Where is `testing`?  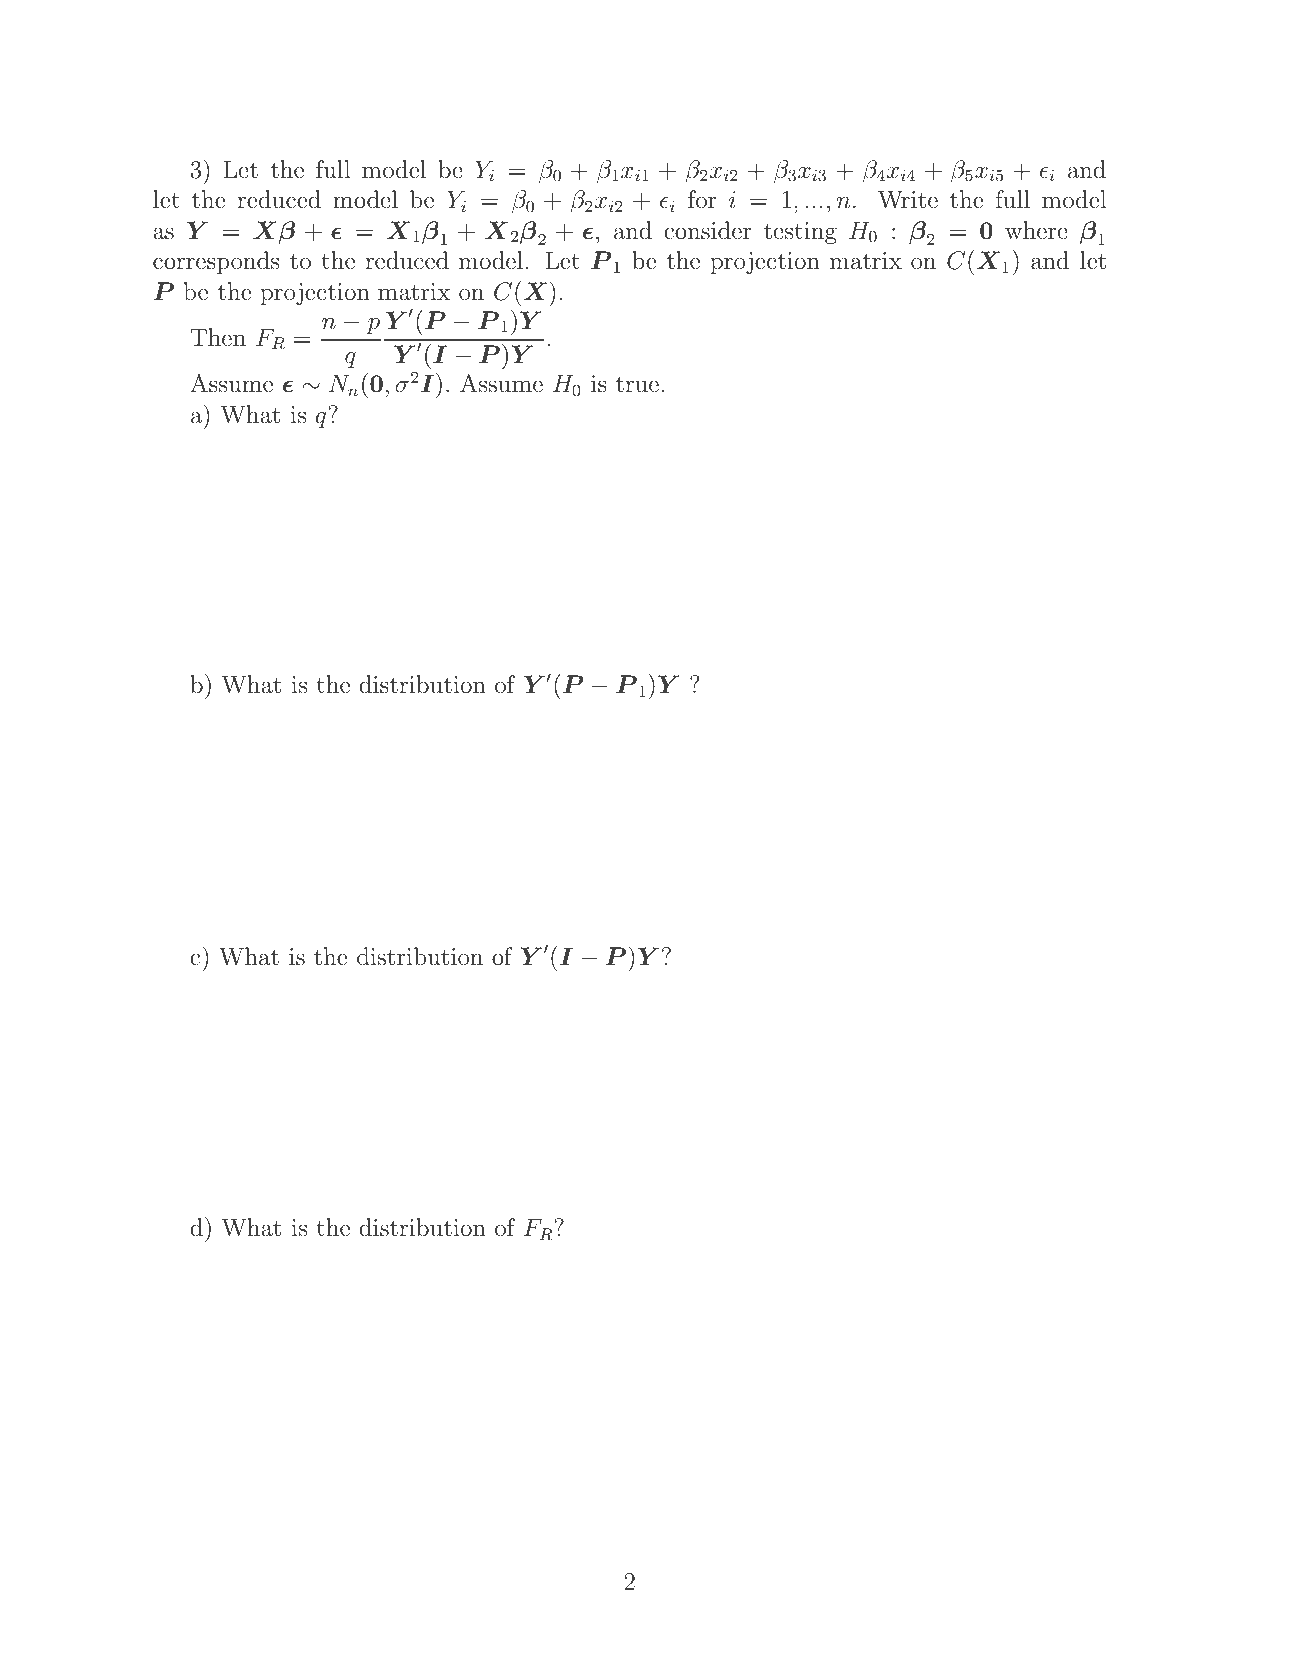
testing is located at coordinates (800, 233).
